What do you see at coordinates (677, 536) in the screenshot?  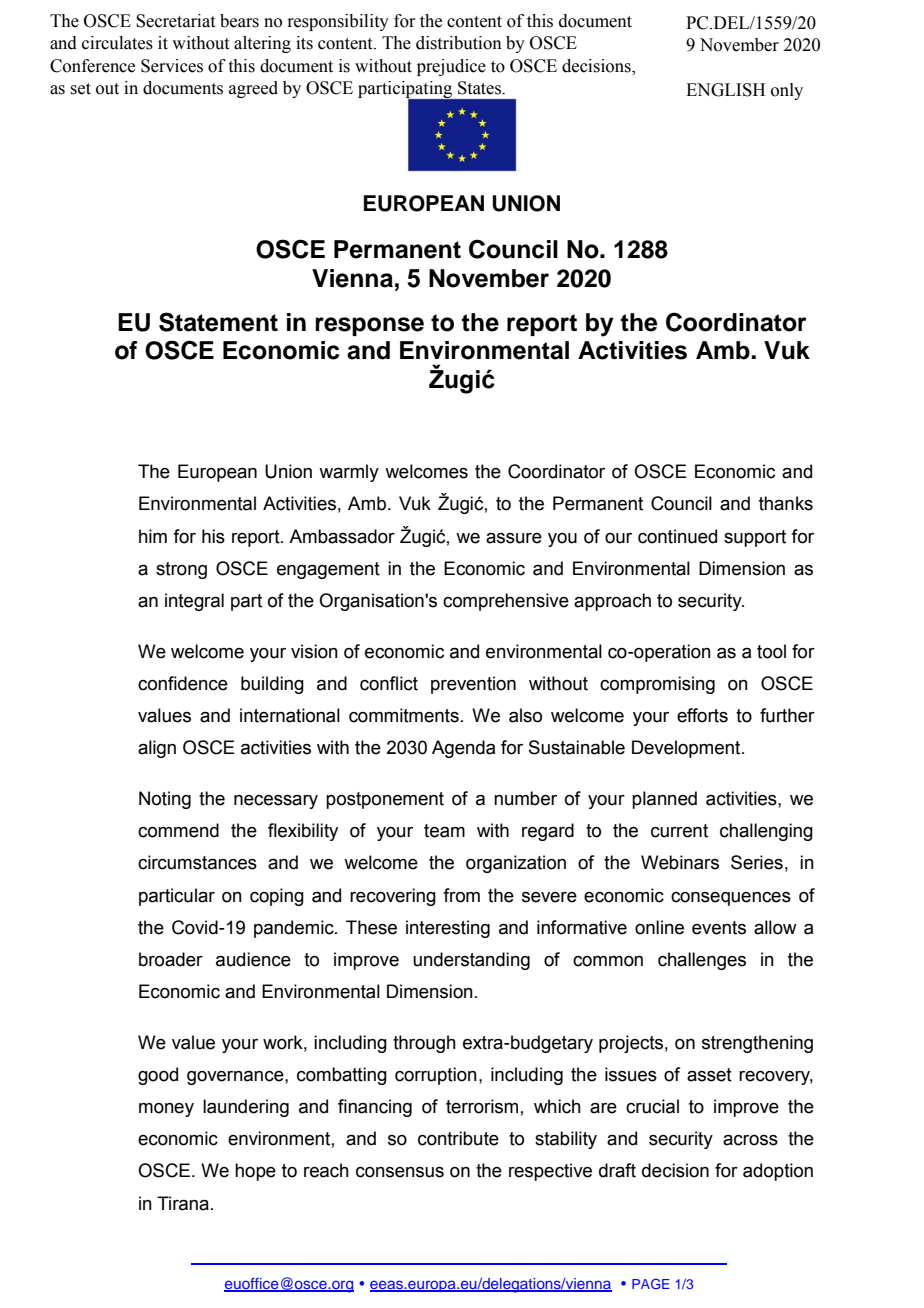 I see `continued` at bounding box center [677, 536].
